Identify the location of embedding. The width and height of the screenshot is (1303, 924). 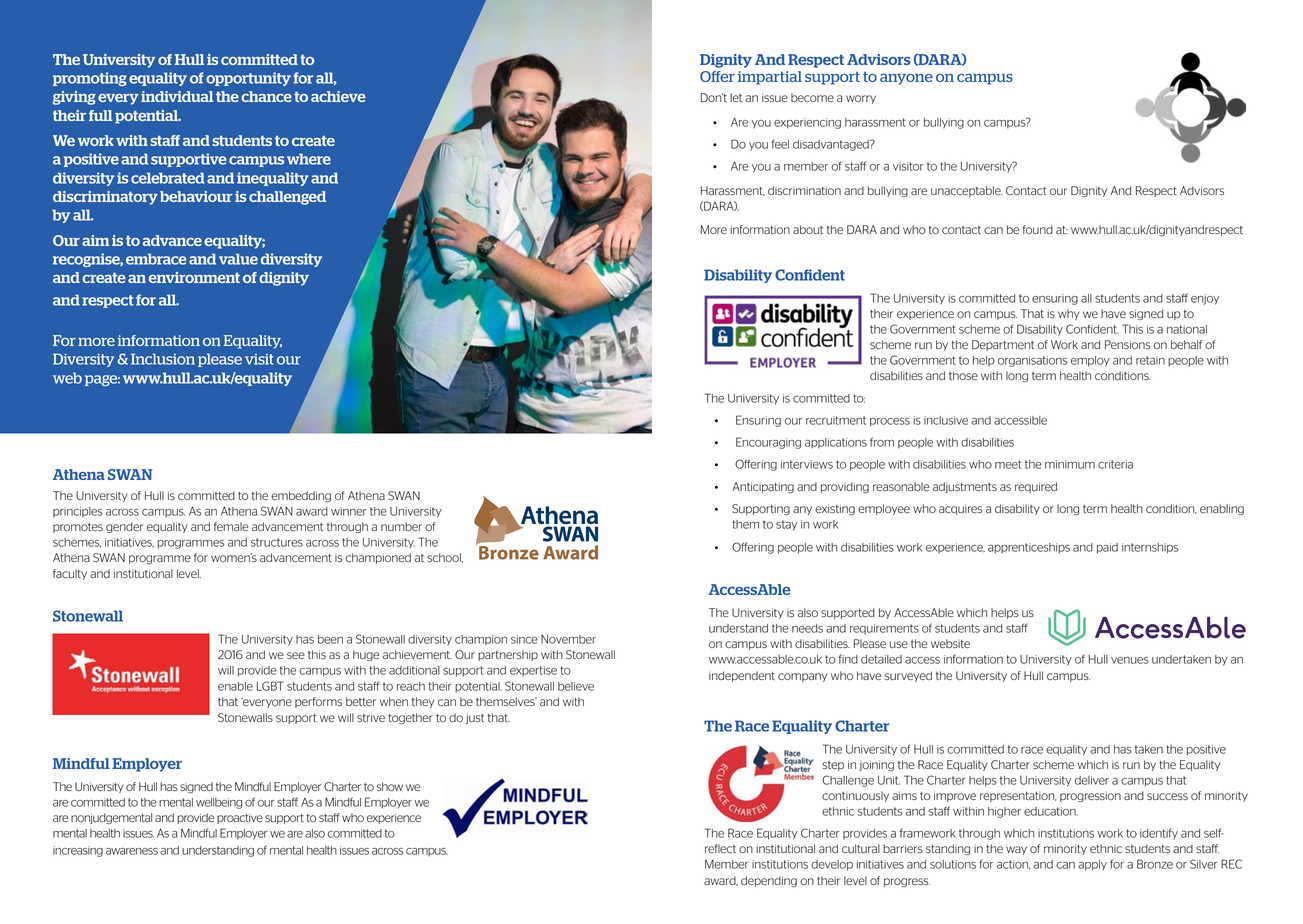
(301, 496).
